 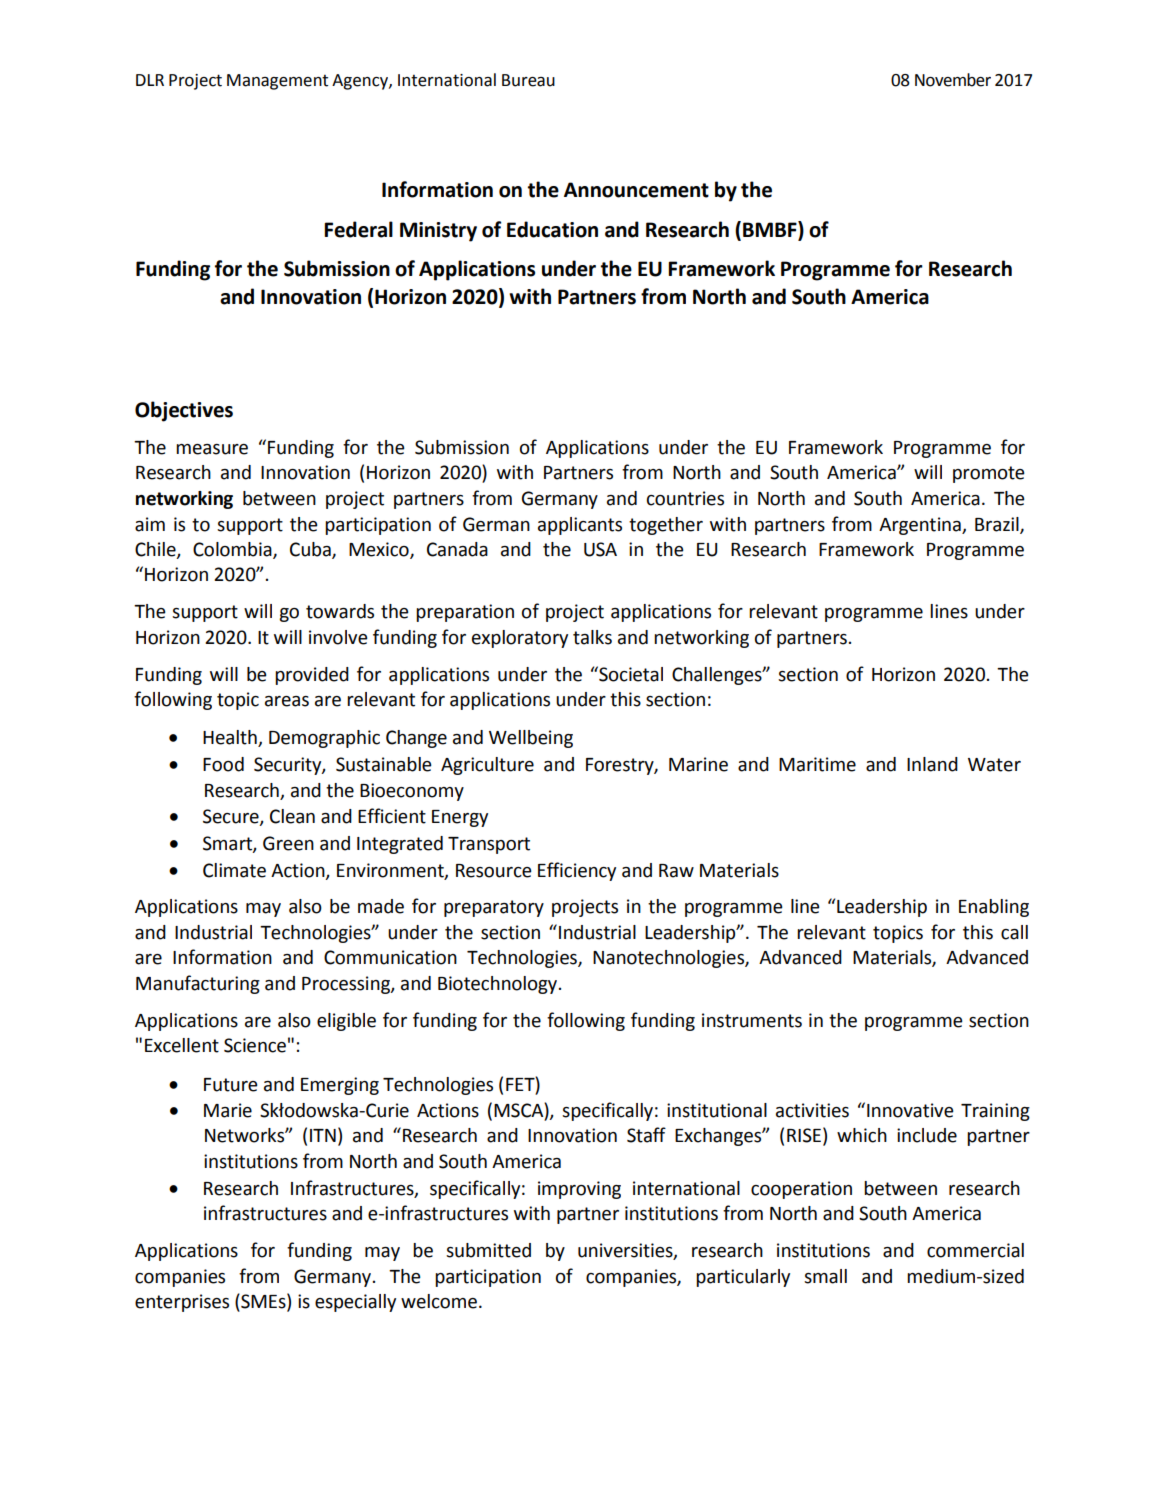 What do you see at coordinates (198, 984) in the image?
I see `Manufacturing` at bounding box center [198, 984].
